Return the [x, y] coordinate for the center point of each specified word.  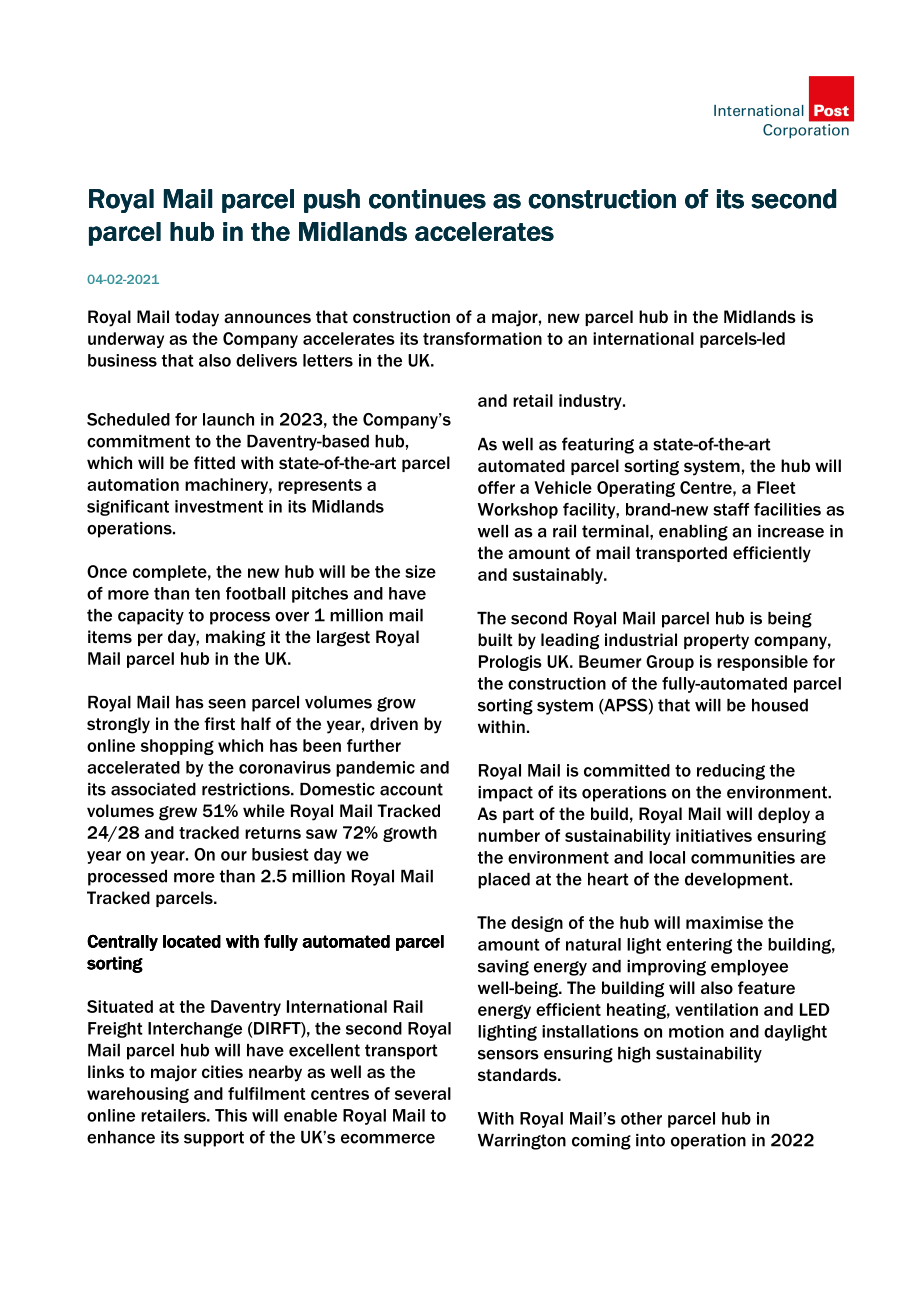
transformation [482, 338]
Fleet [776, 487]
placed [504, 881]
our [234, 856]
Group [670, 663]
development [738, 881]
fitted [214, 462]
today [197, 318]
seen [227, 704]
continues [427, 199]
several [423, 1093]
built [495, 639]
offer [496, 487]
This [231, 1115]
